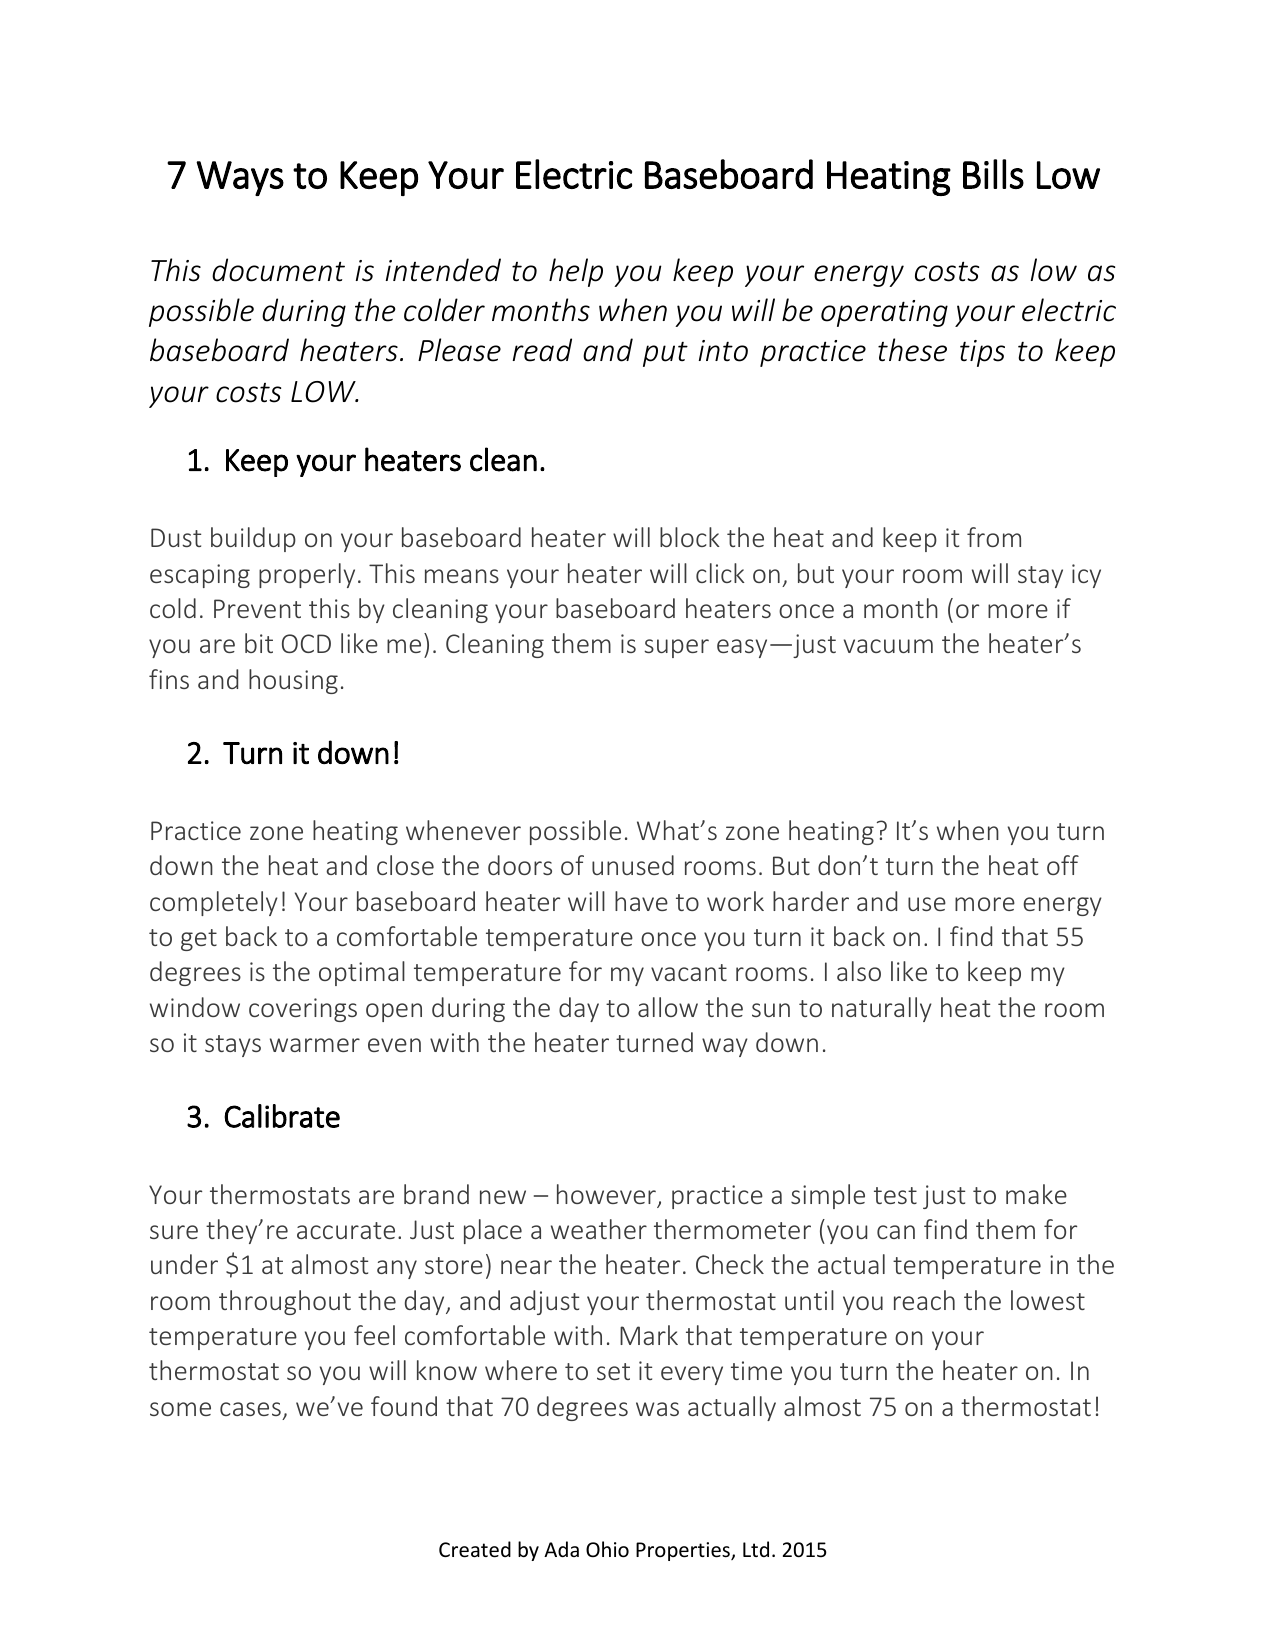  What do you see at coordinates (993, 174) in the screenshot?
I see `Bills` at bounding box center [993, 174].
